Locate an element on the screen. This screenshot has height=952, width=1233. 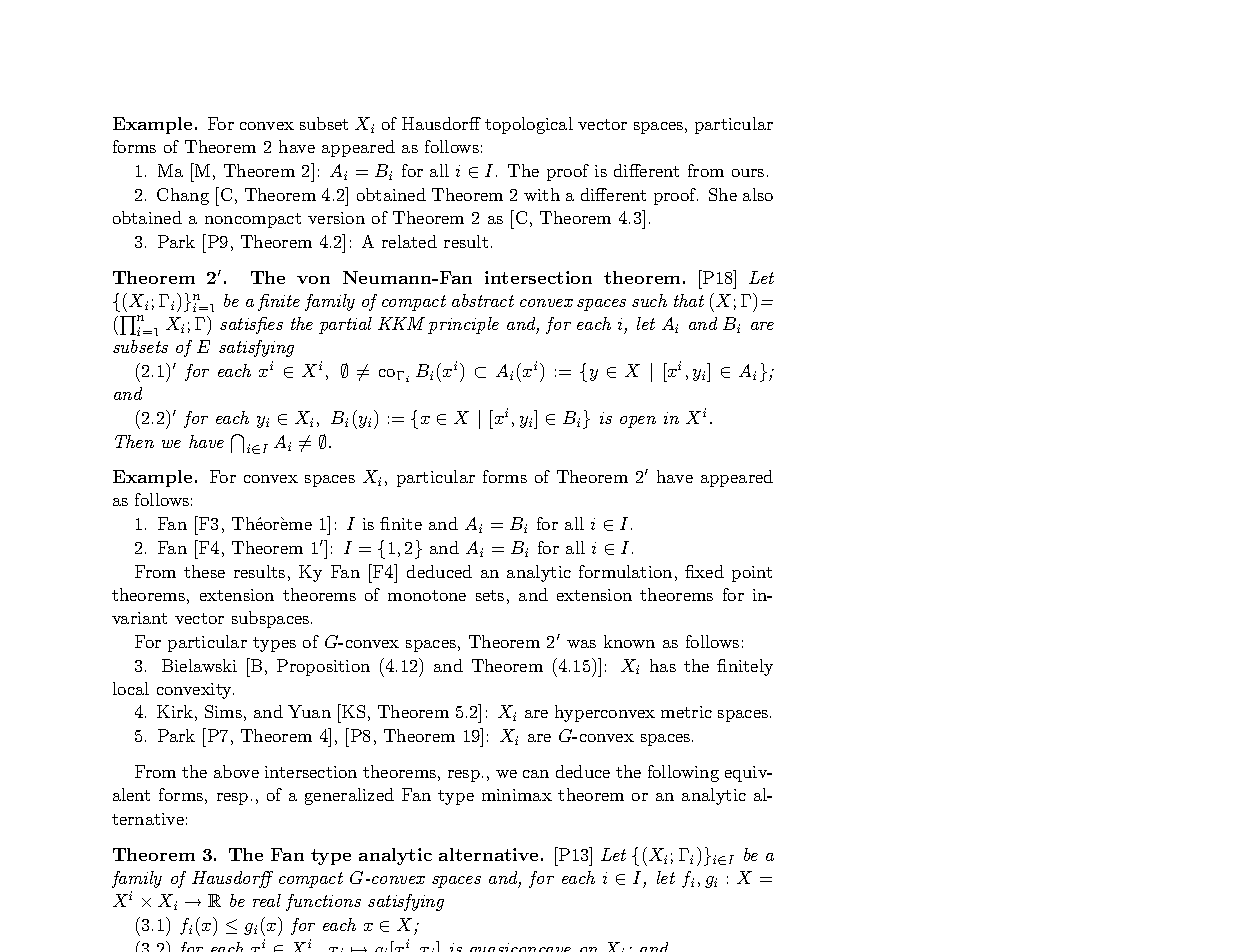
topological is located at coordinates (529, 125).
